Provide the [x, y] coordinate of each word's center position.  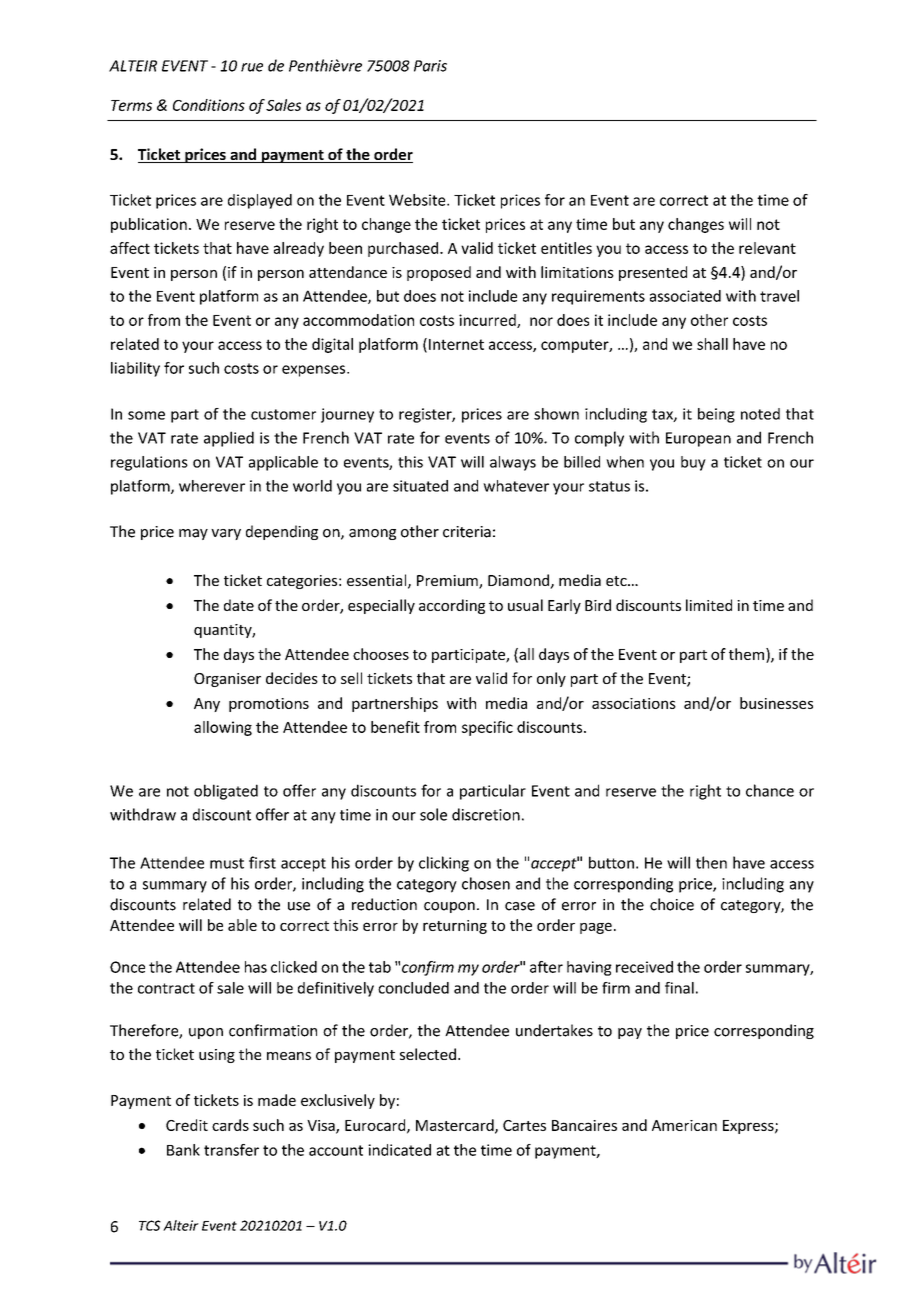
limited [709, 605]
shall [712, 344]
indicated [399, 1150]
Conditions [209, 105]
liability [135, 369]
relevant [767, 248]
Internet [456, 344]
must [227, 863]
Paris [430, 66]
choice [672, 904]
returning [455, 927]
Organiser [227, 680]
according [452, 606]
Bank [183, 1150]
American [684, 1125]
